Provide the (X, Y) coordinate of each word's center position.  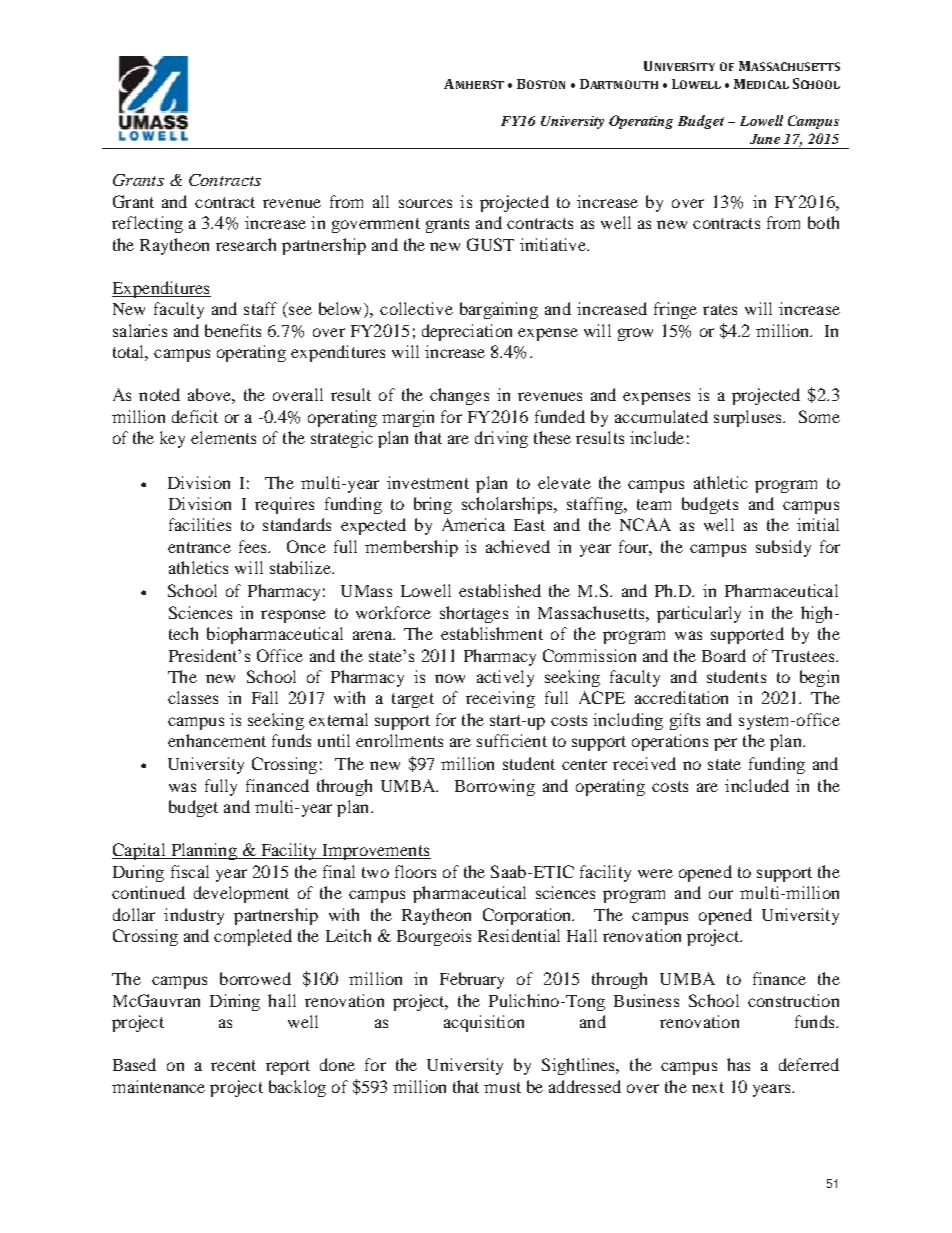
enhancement (217, 740)
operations (670, 742)
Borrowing (495, 787)
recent (233, 1065)
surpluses (749, 418)
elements (223, 437)
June (765, 139)
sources (425, 203)
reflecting (147, 224)
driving (501, 439)
